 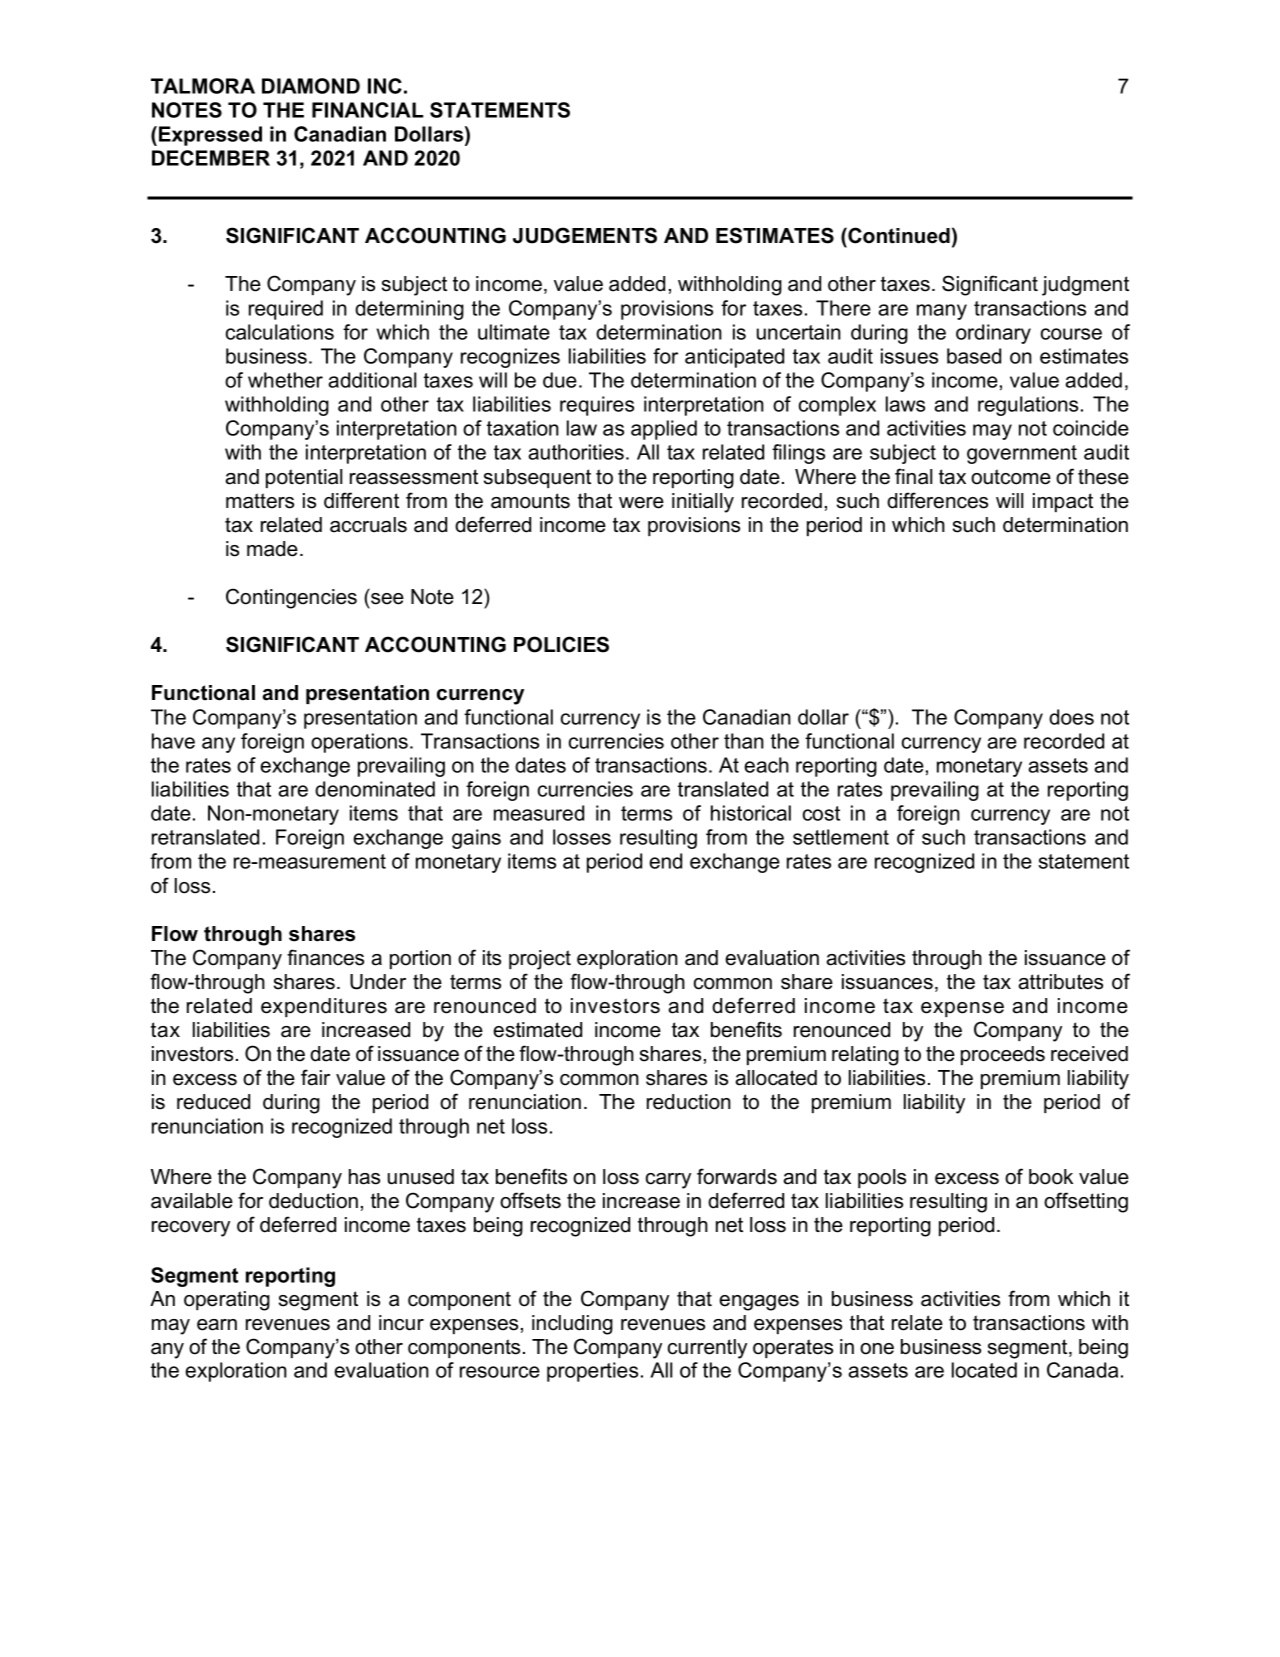 I want to click on differences, so click(x=937, y=500).
